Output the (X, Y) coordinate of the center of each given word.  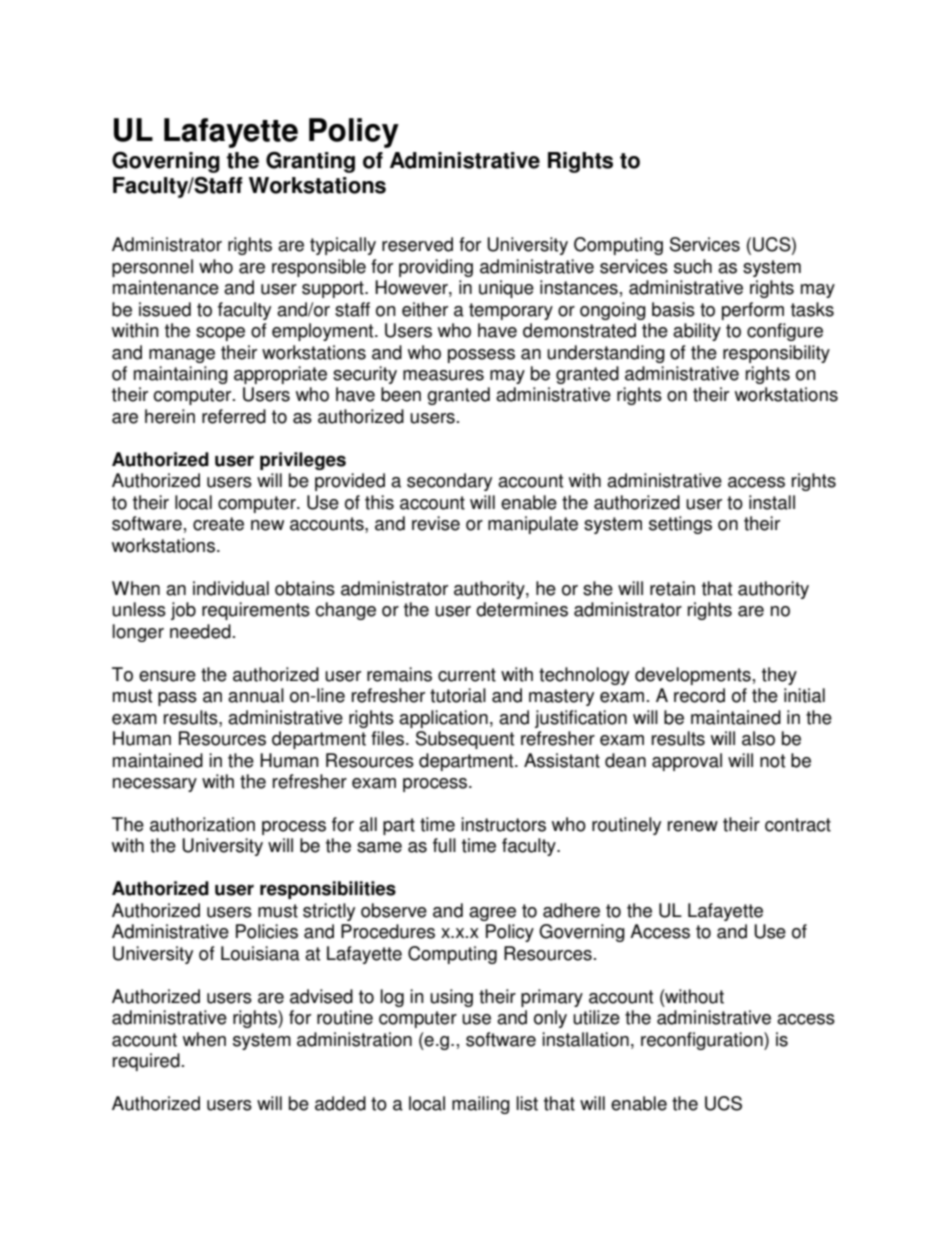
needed (200, 631)
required (146, 1062)
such (693, 266)
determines (522, 609)
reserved (417, 244)
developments (693, 676)
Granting (310, 162)
